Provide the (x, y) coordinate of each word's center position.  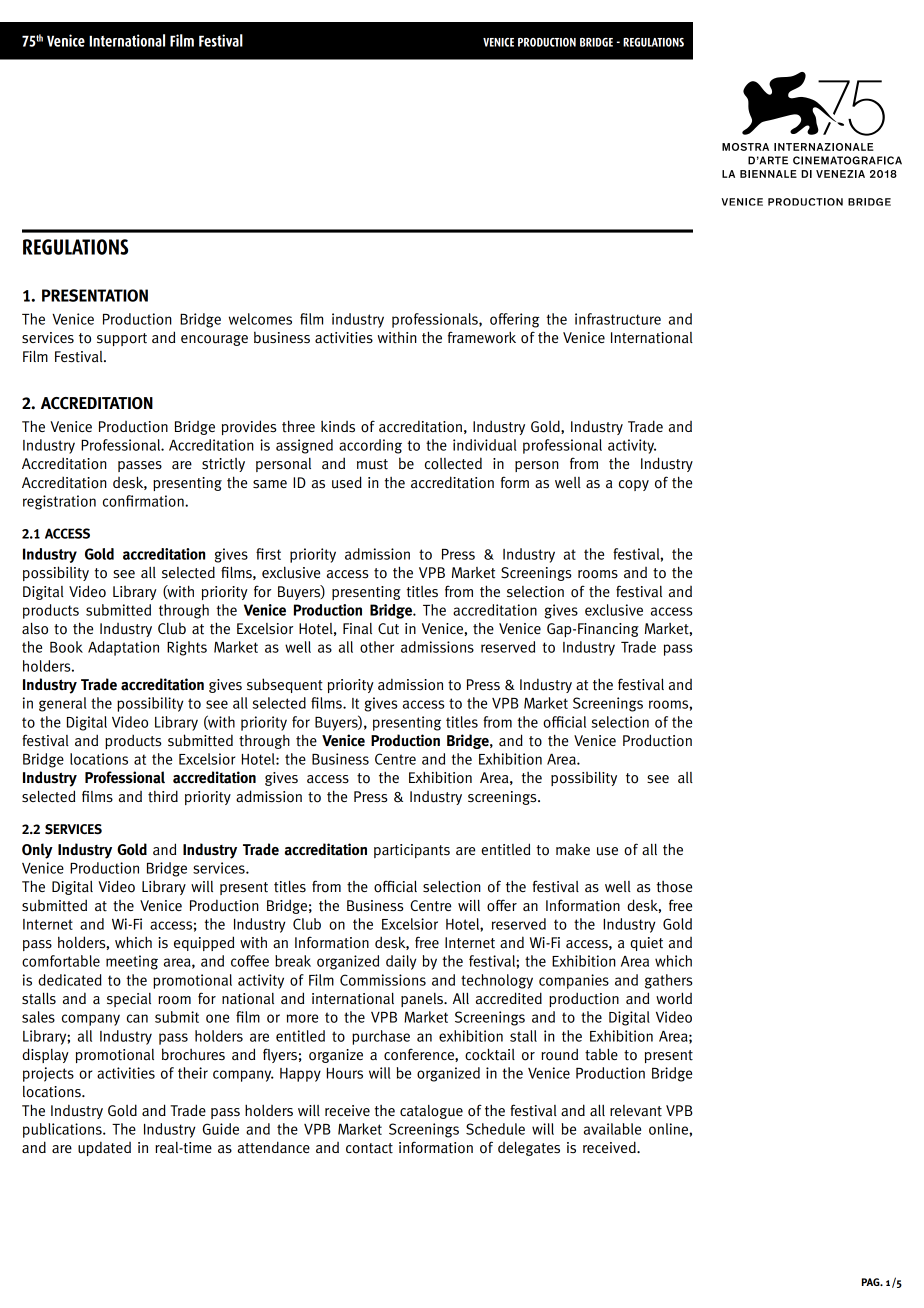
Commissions (383, 980)
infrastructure (618, 319)
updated (104, 1148)
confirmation (144, 501)
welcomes (260, 319)
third (163, 796)
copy (634, 485)
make (573, 850)
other (377, 647)
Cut (388, 629)
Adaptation (123, 648)
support (122, 339)
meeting (132, 962)
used (347, 482)
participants (412, 851)
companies (574, 981)
